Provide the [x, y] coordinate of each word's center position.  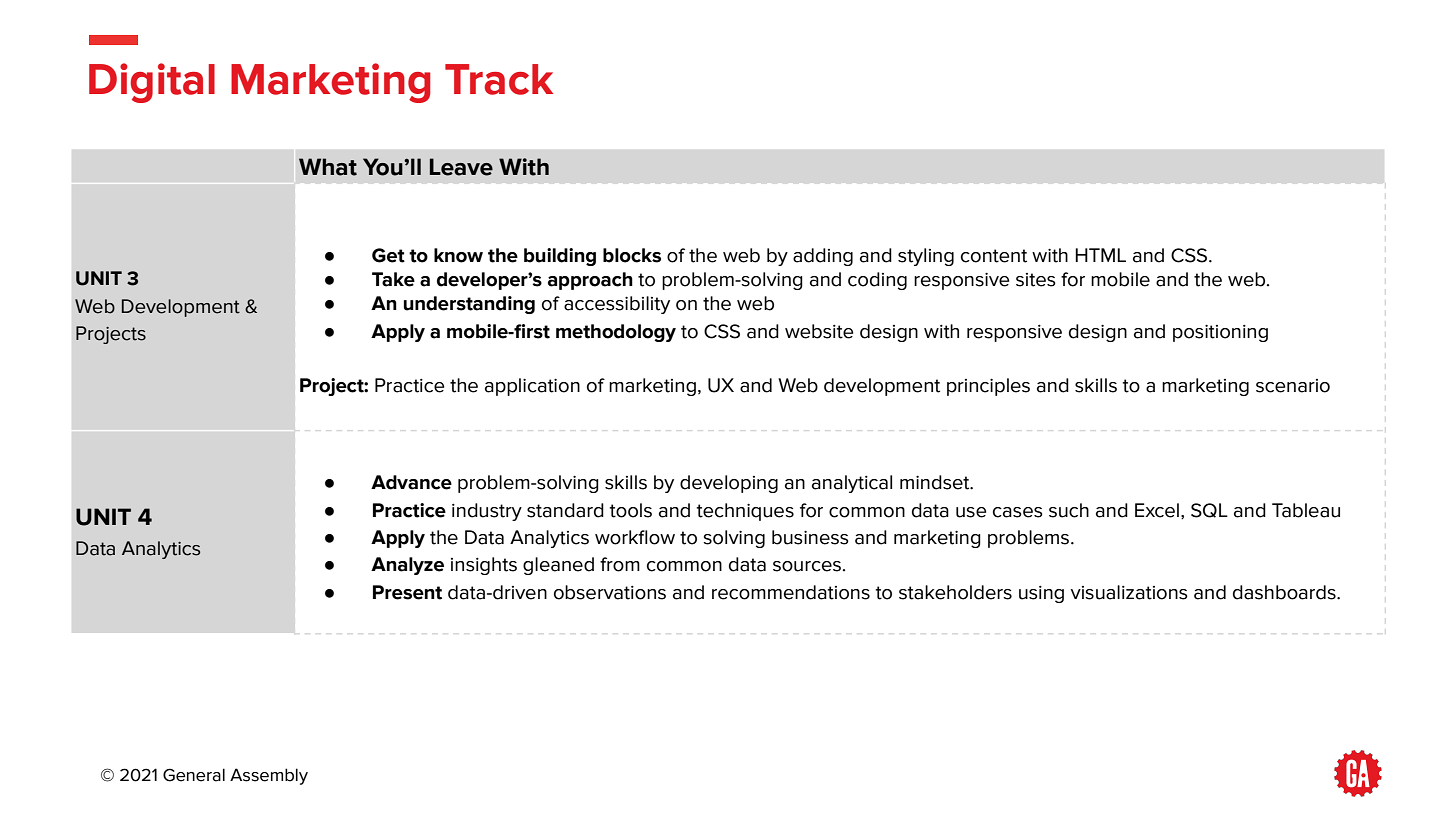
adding [823, 257]
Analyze [407, 566]
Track [499, 79]
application [532, 387]
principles [988, 387]
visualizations [1129, 592]
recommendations [791, 592]
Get [388, 255]
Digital [152, 83]
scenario [1293, 386]
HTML [1100, 255]
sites [1036, 280]
